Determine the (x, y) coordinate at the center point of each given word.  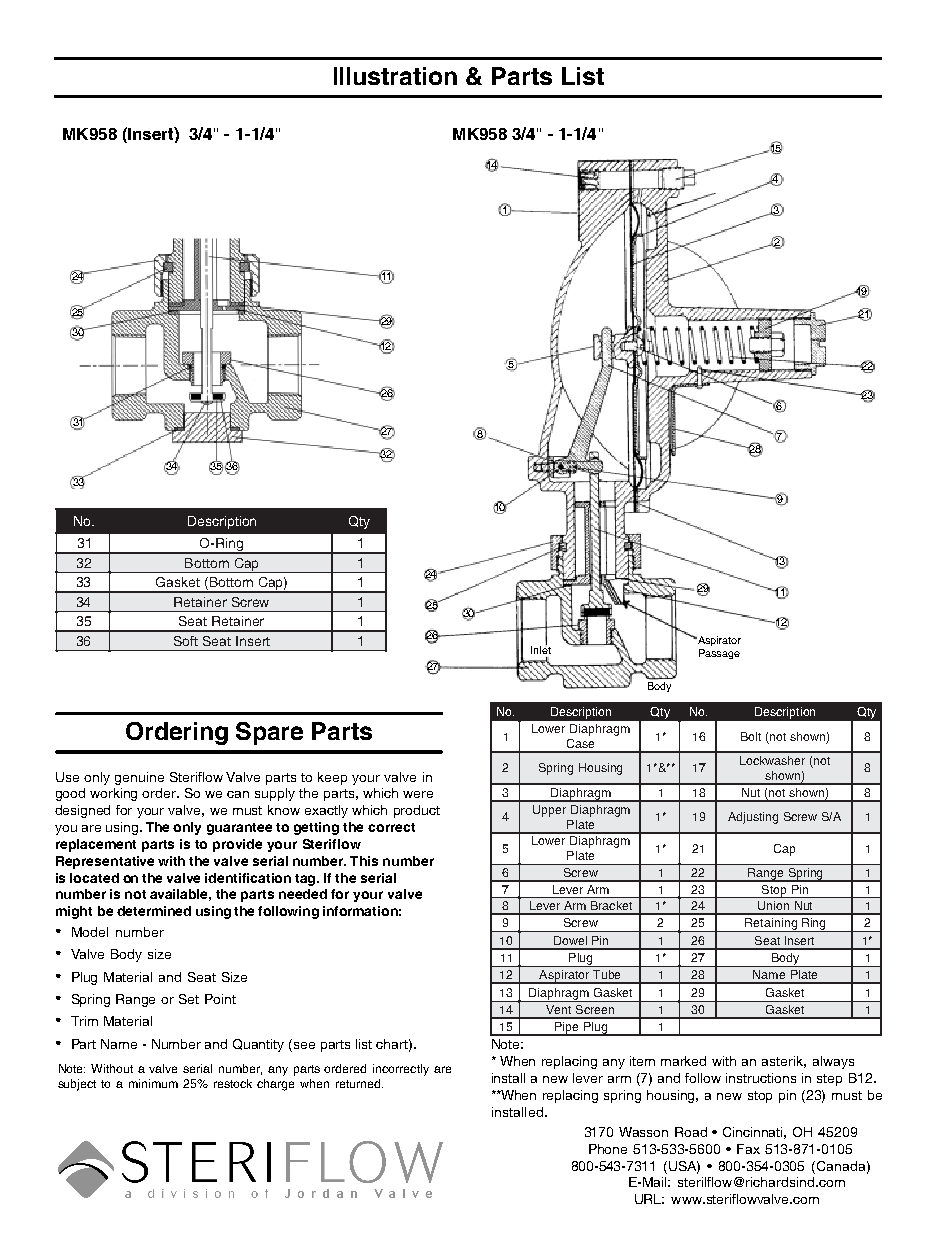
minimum (153, 1083)
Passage (719, 654)
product (417, 811)
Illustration (395, 76)
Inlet (541, 649)
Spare (269, 733)
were (418, 794)
